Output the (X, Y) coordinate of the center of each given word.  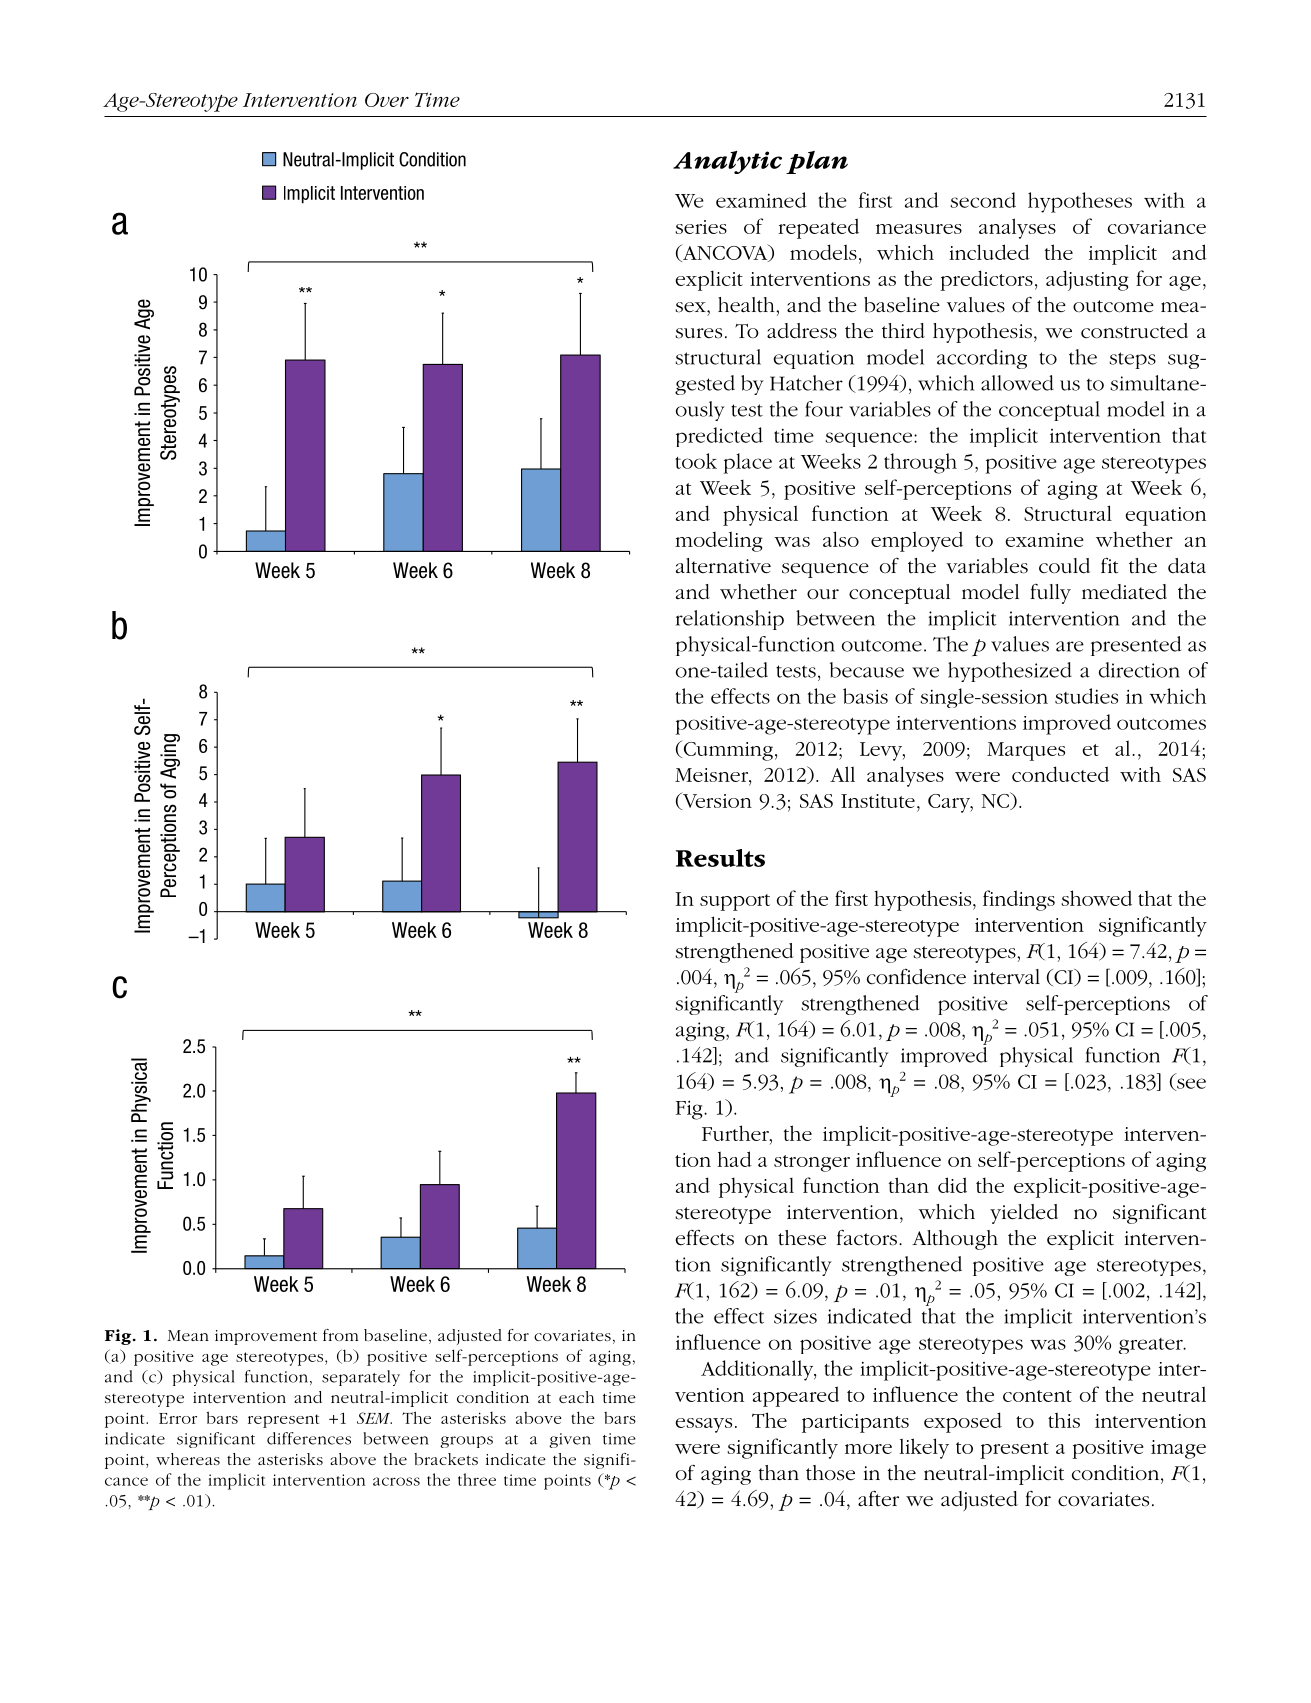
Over (387, 100)
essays (703, 1425)
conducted (1060, 774)
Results (720, 858)
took (696, 461)
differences (309, 1438)
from (340, 1335)
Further (736, 1133)
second (983, 200)
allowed (1017, 383)
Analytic (727, 162)
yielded (1024, 1214)
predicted (719, 437)
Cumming (727, 750)
